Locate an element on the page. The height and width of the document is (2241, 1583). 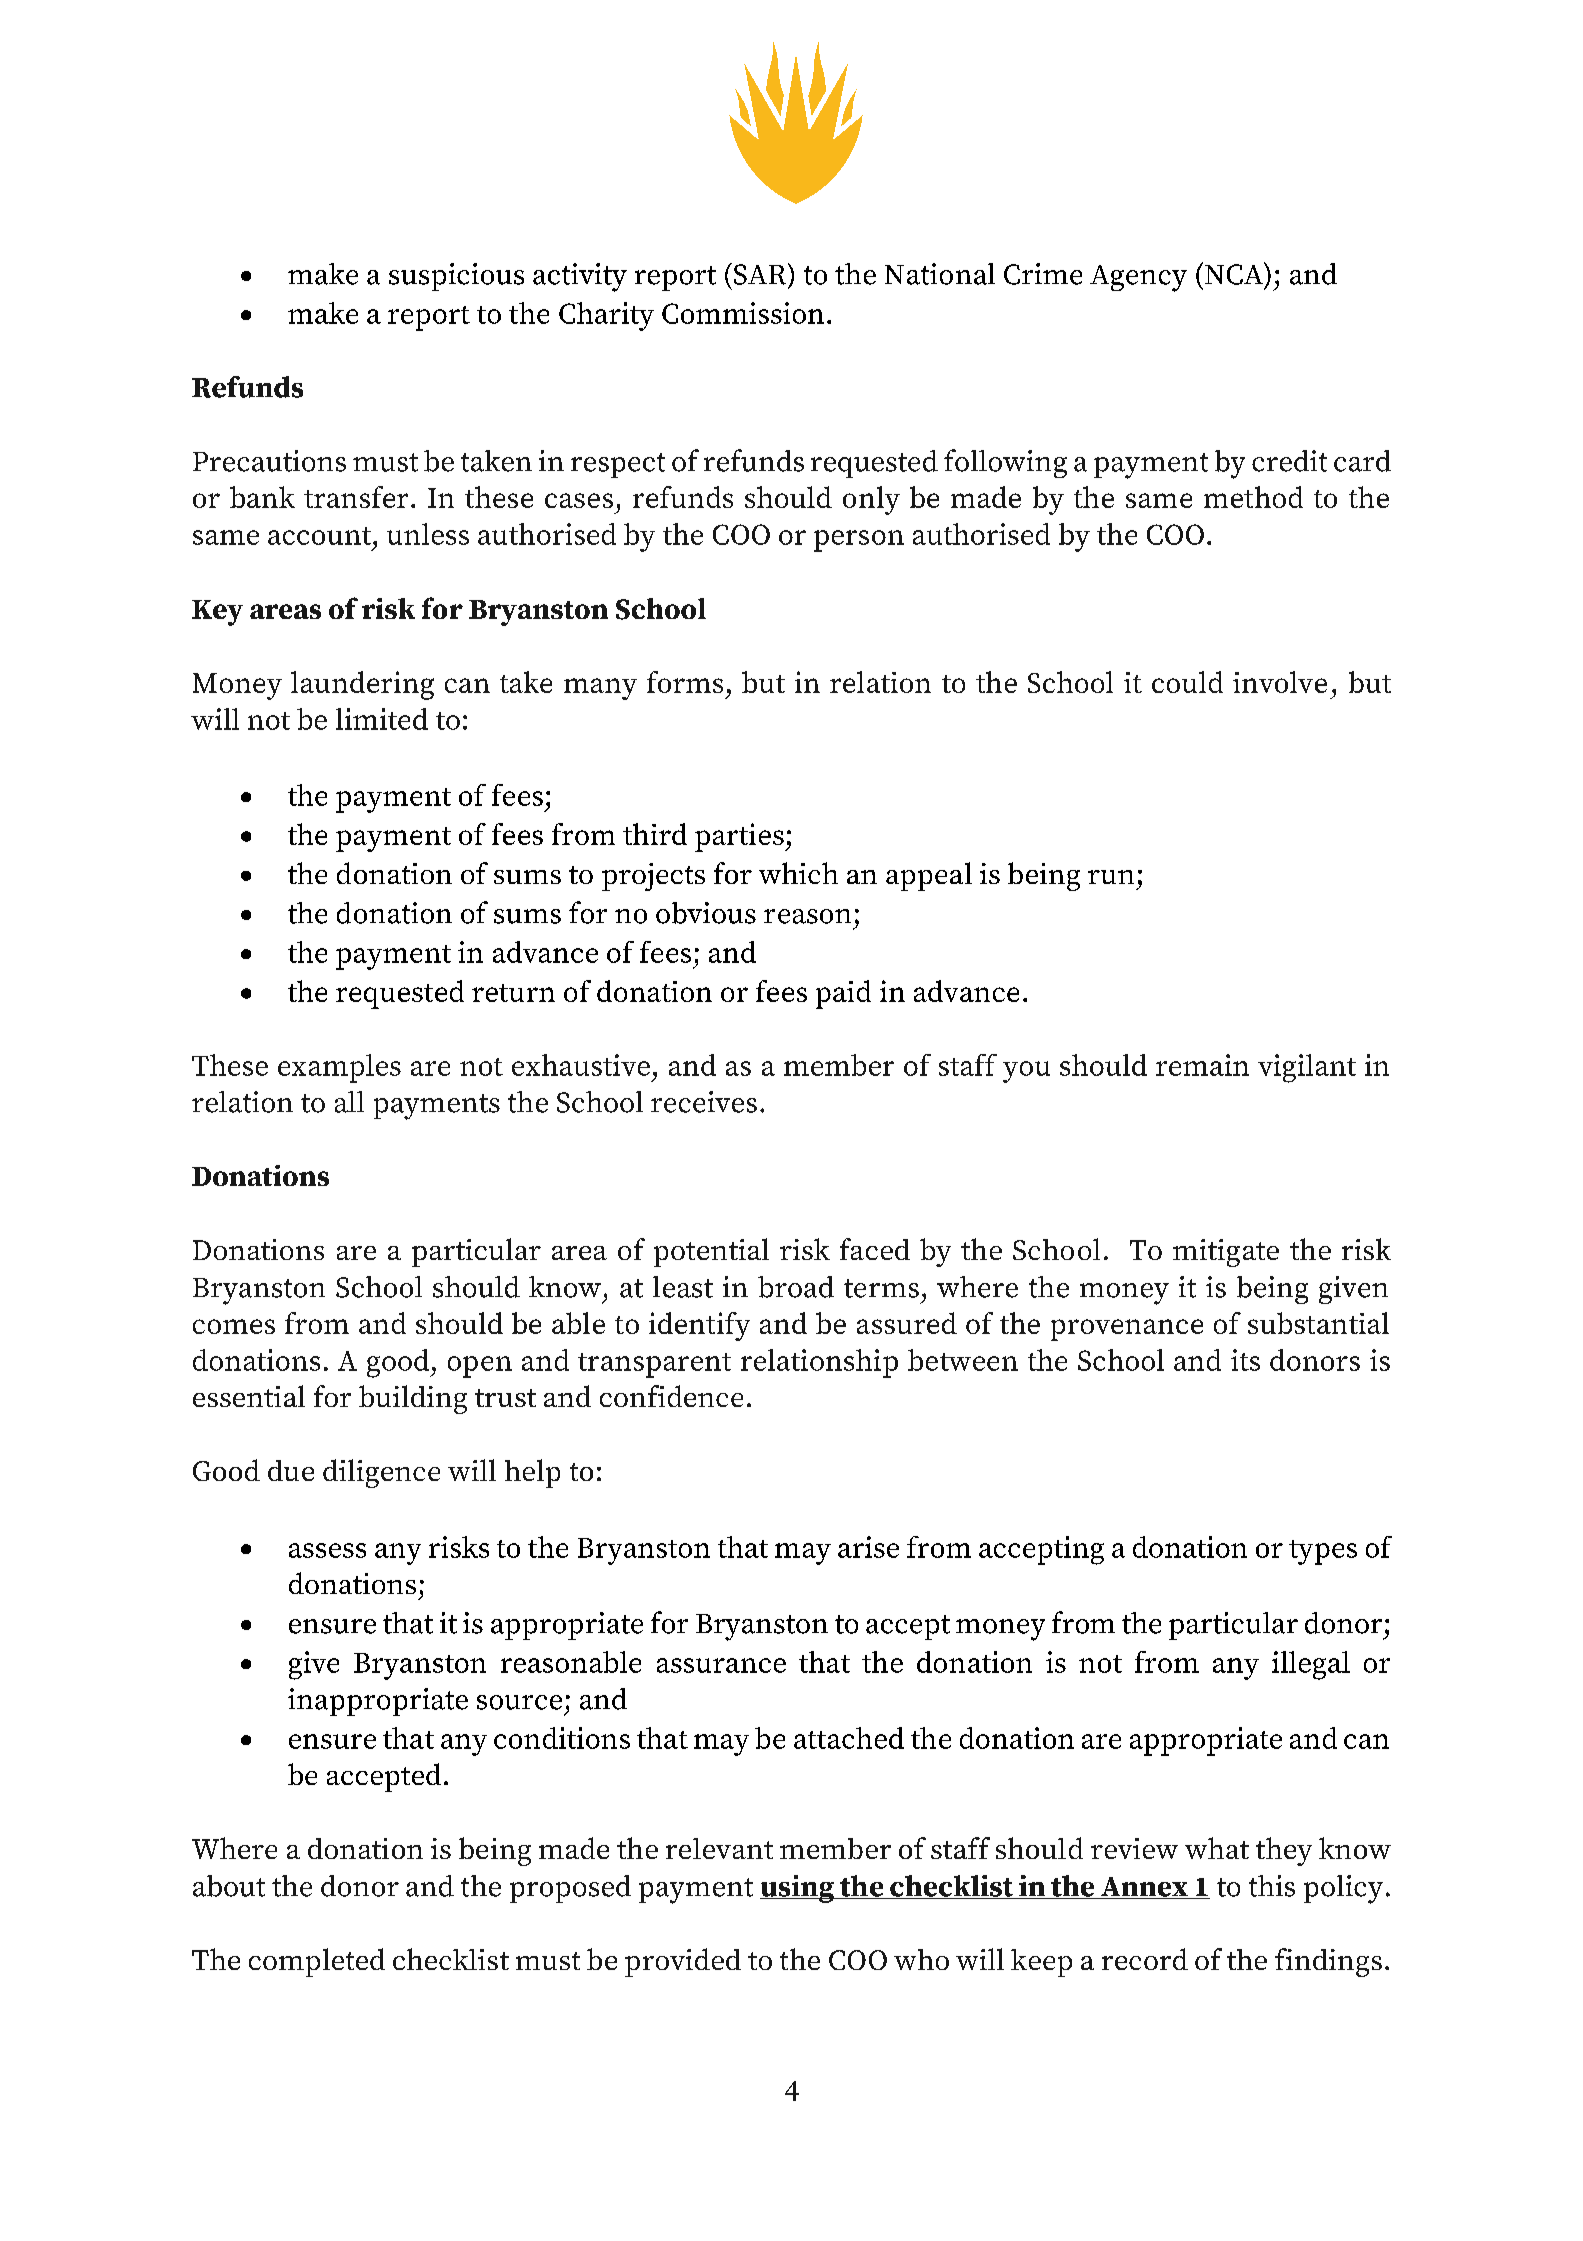
NCA is located at coordinates (1235, 273).
